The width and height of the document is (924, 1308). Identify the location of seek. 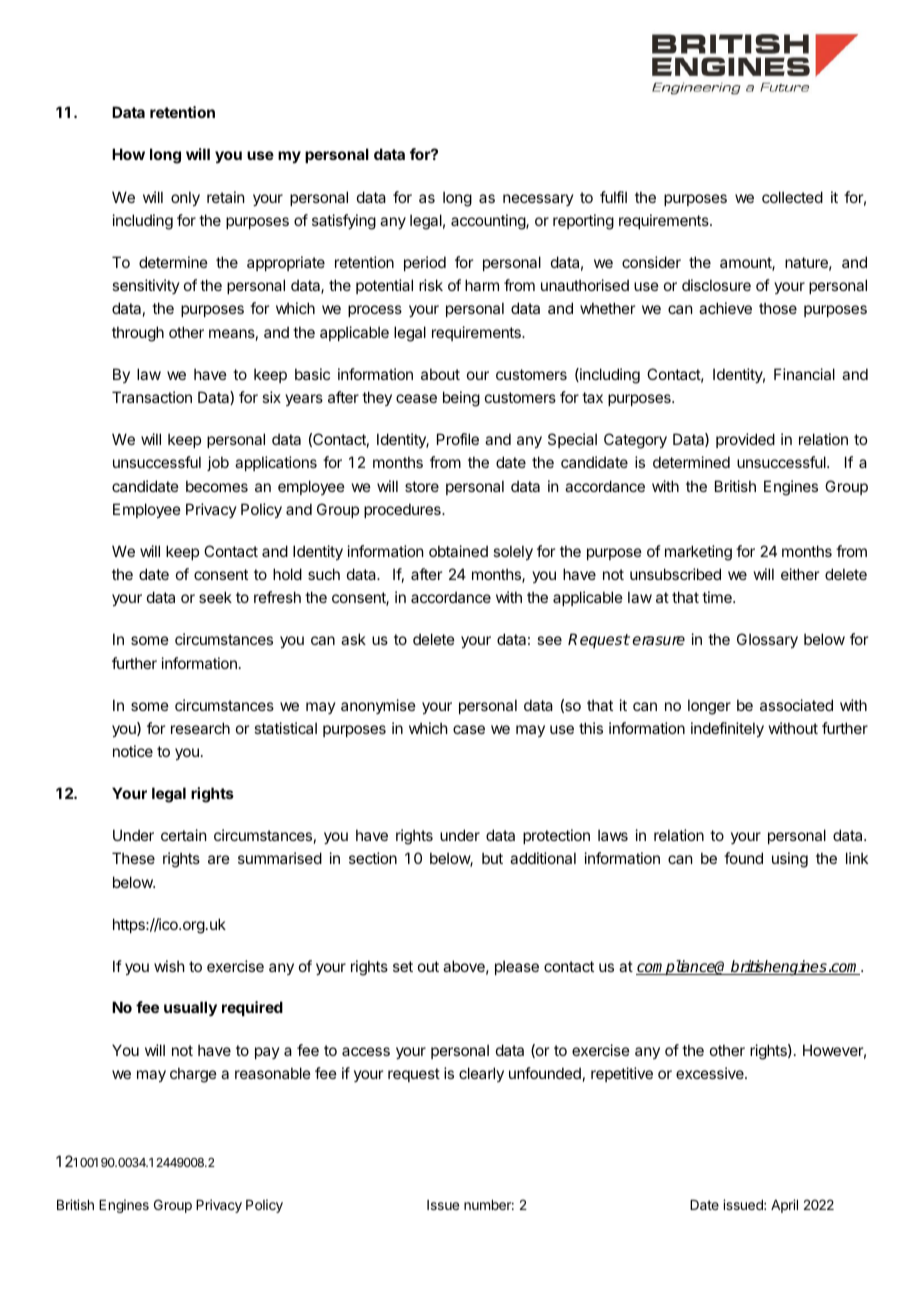
(215, 597).
